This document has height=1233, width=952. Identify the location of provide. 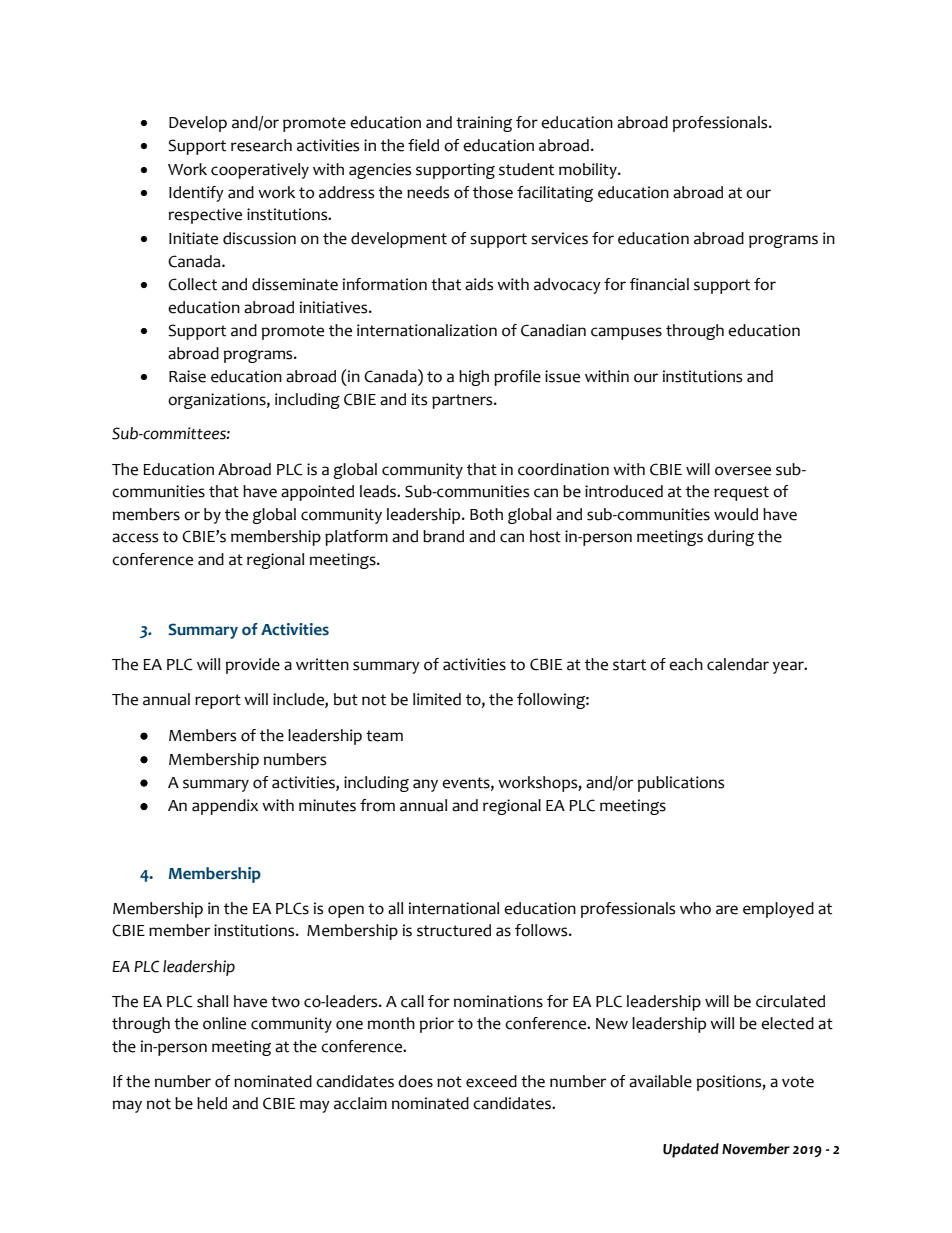
(253, 666).
